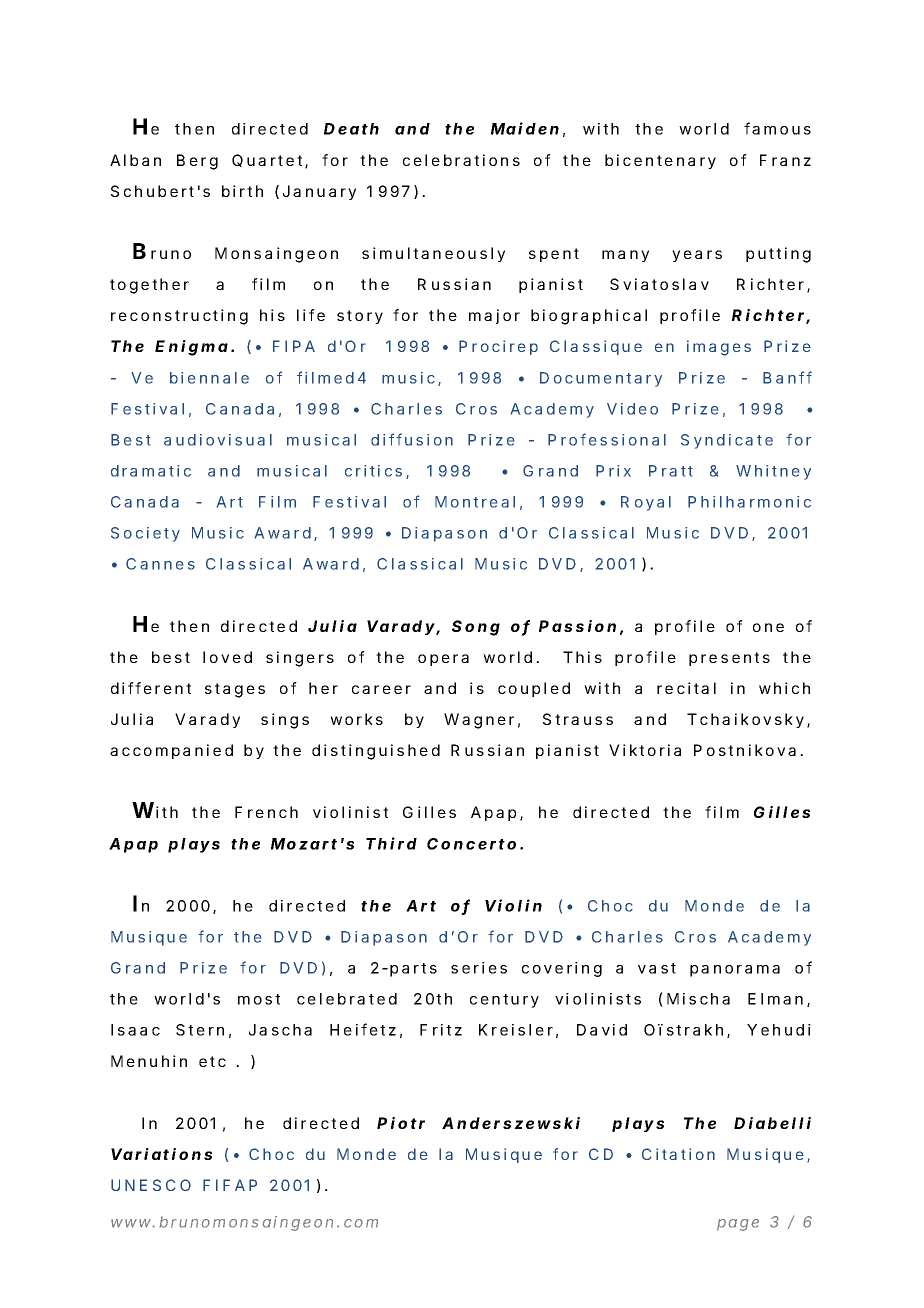 The width and height of the screenshot is (924, 1308). What do you see at coordinates (197, 162) in the screenshot?
I see `Berg` at bounding box center [197, 162].
